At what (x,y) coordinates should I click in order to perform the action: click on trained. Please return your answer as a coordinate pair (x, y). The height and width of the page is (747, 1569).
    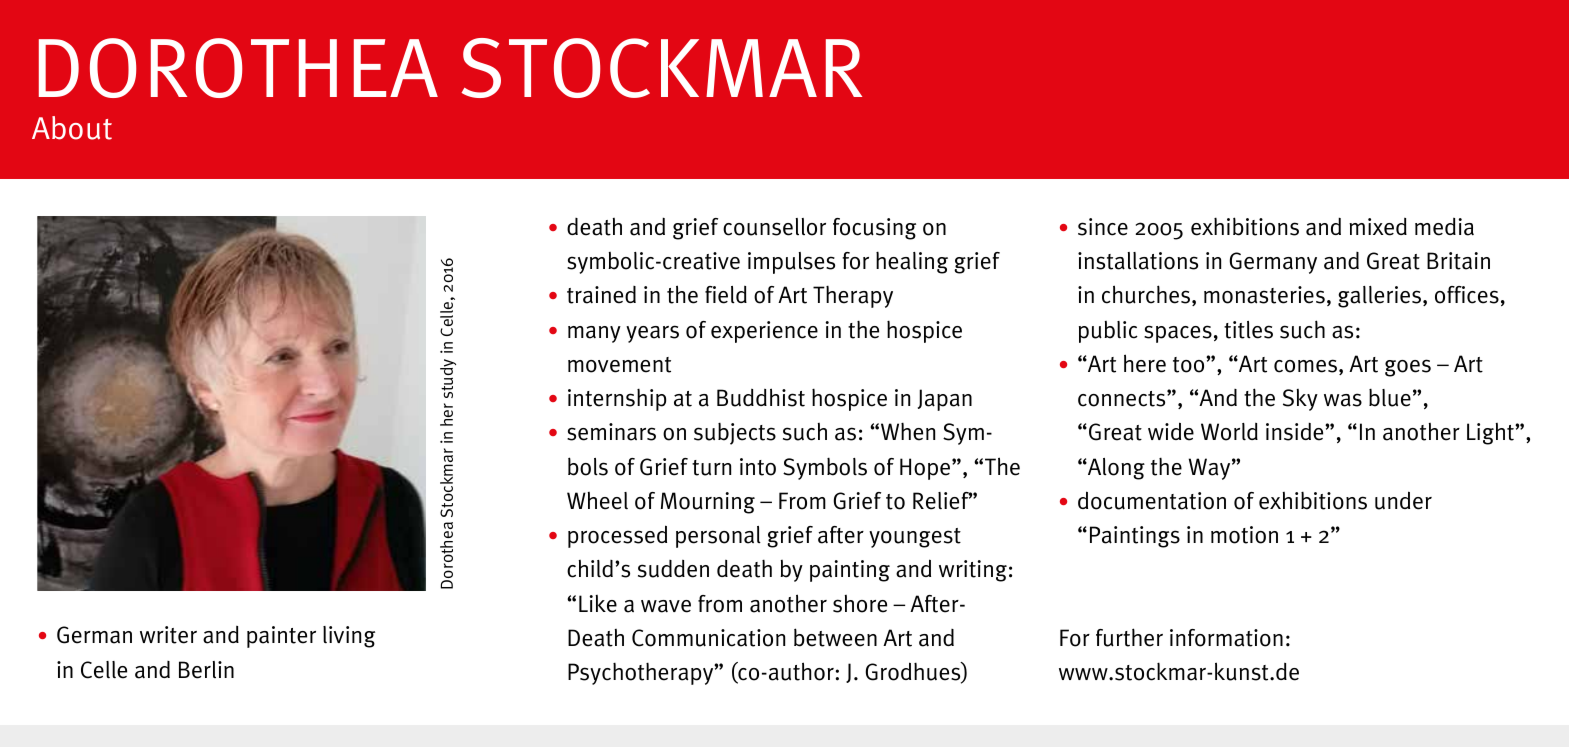
    Looking at the image, I should click on (601, 295).
